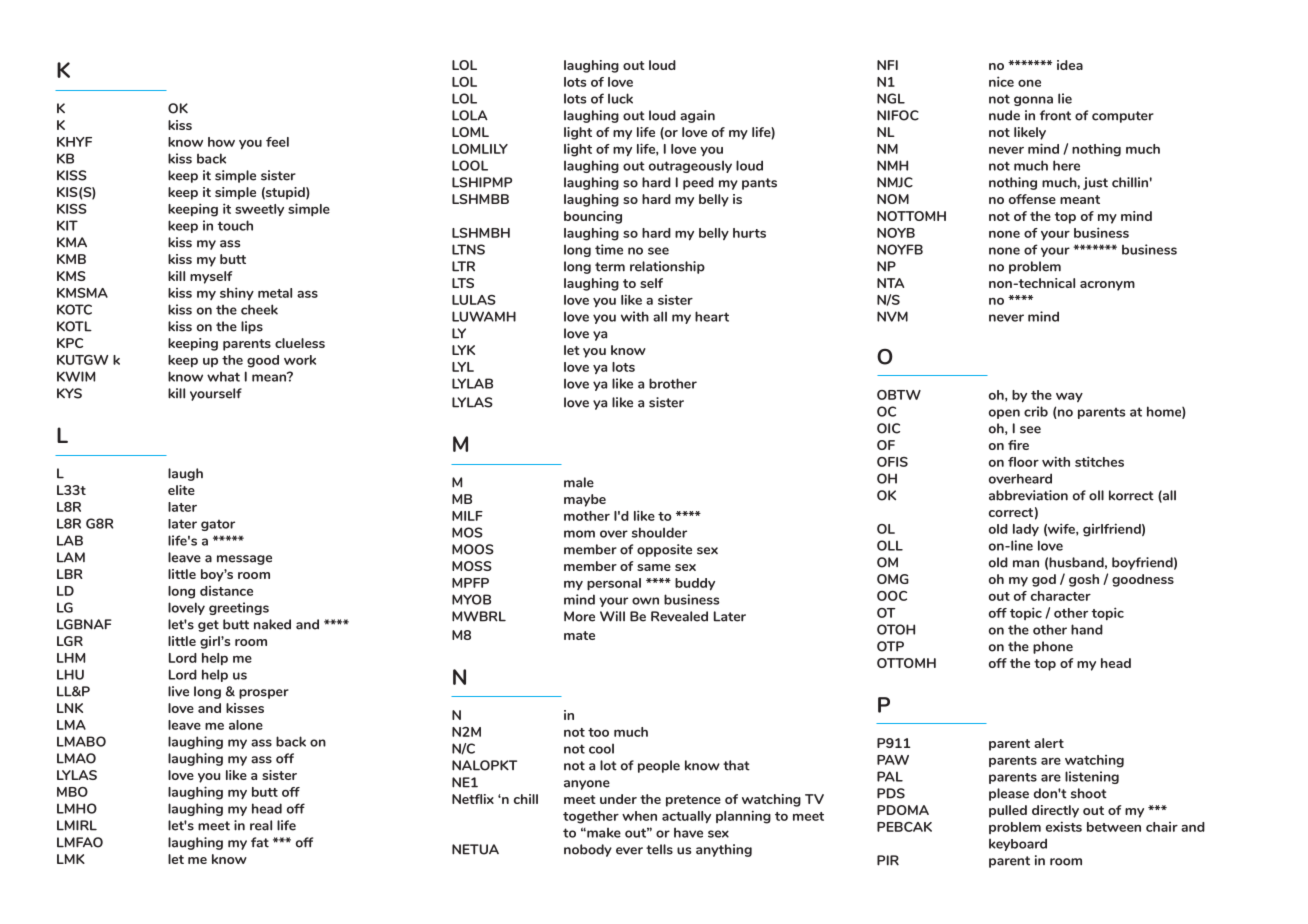 Image resolution: width=1308 pixels, height=924 pixels. What do you see at coordinates (614, 584) in the page?
I see `personal` at bounding box center [614, 584].
